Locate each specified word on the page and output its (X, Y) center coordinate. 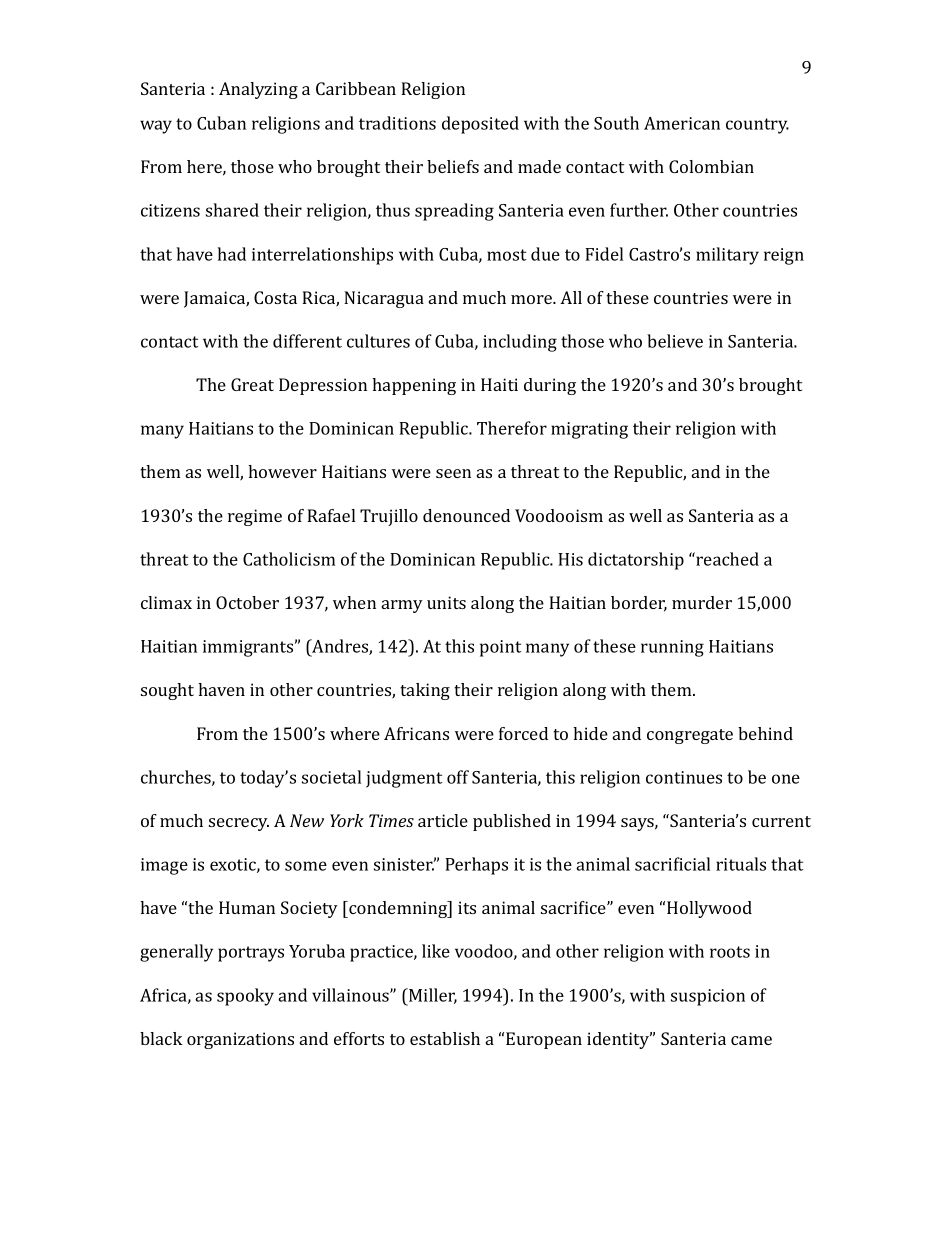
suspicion (708, 997)
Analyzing (258, 90)
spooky (245, 997)
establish (445, 1038)
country (757, 126)
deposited (480, 125)
